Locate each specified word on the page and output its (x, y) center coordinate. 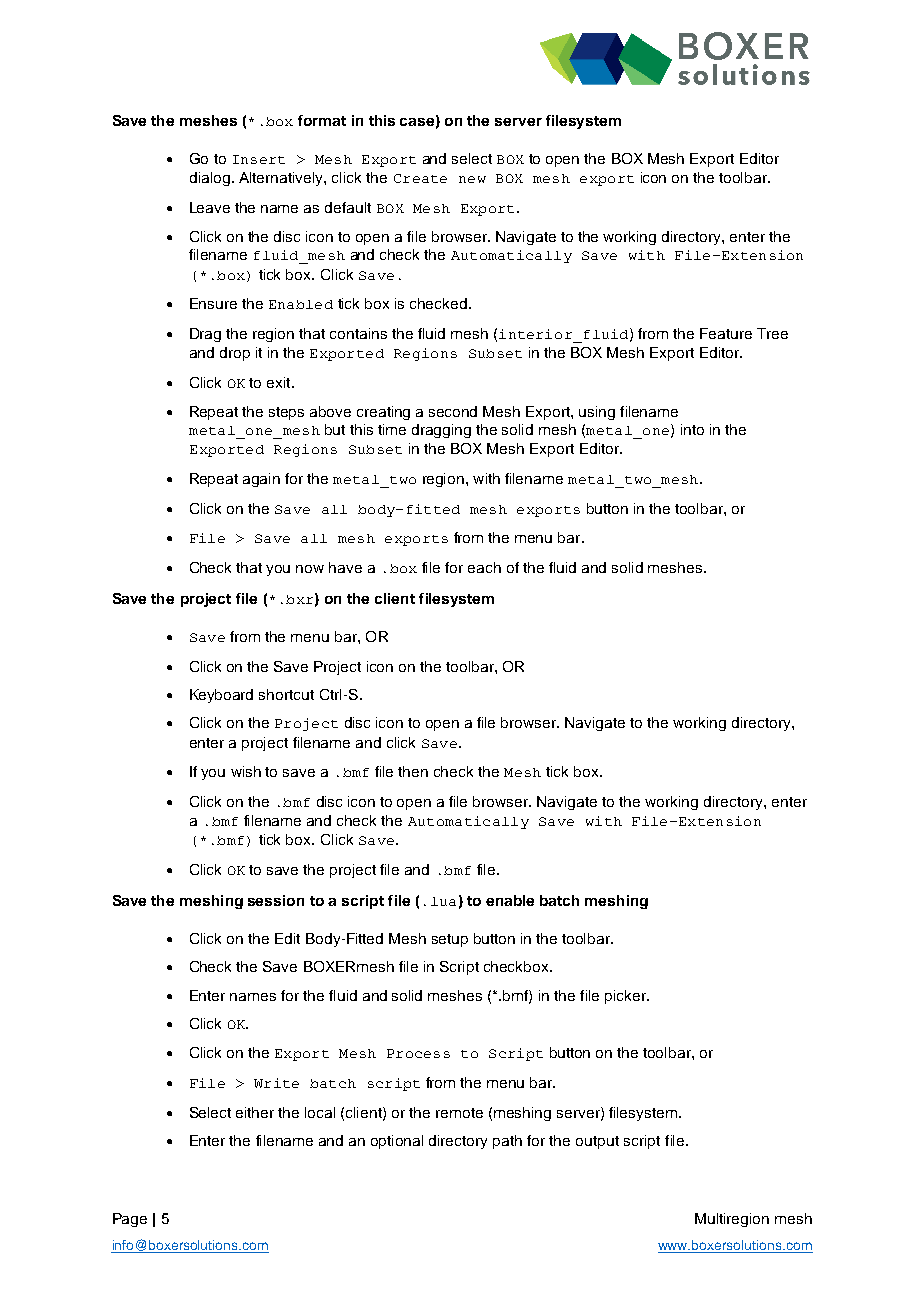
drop (235, 354)
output (597, 1142)
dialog (210, 179)
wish (246, 771)
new (472, 179)
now (310, 569)
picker (626, 997)
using (597, 413)
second (453, 411)
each (484, 567)
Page (130, 1220)
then (413, 771)
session (276, 900)
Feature (726, 333)
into (692, 429)
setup (450, 940)
